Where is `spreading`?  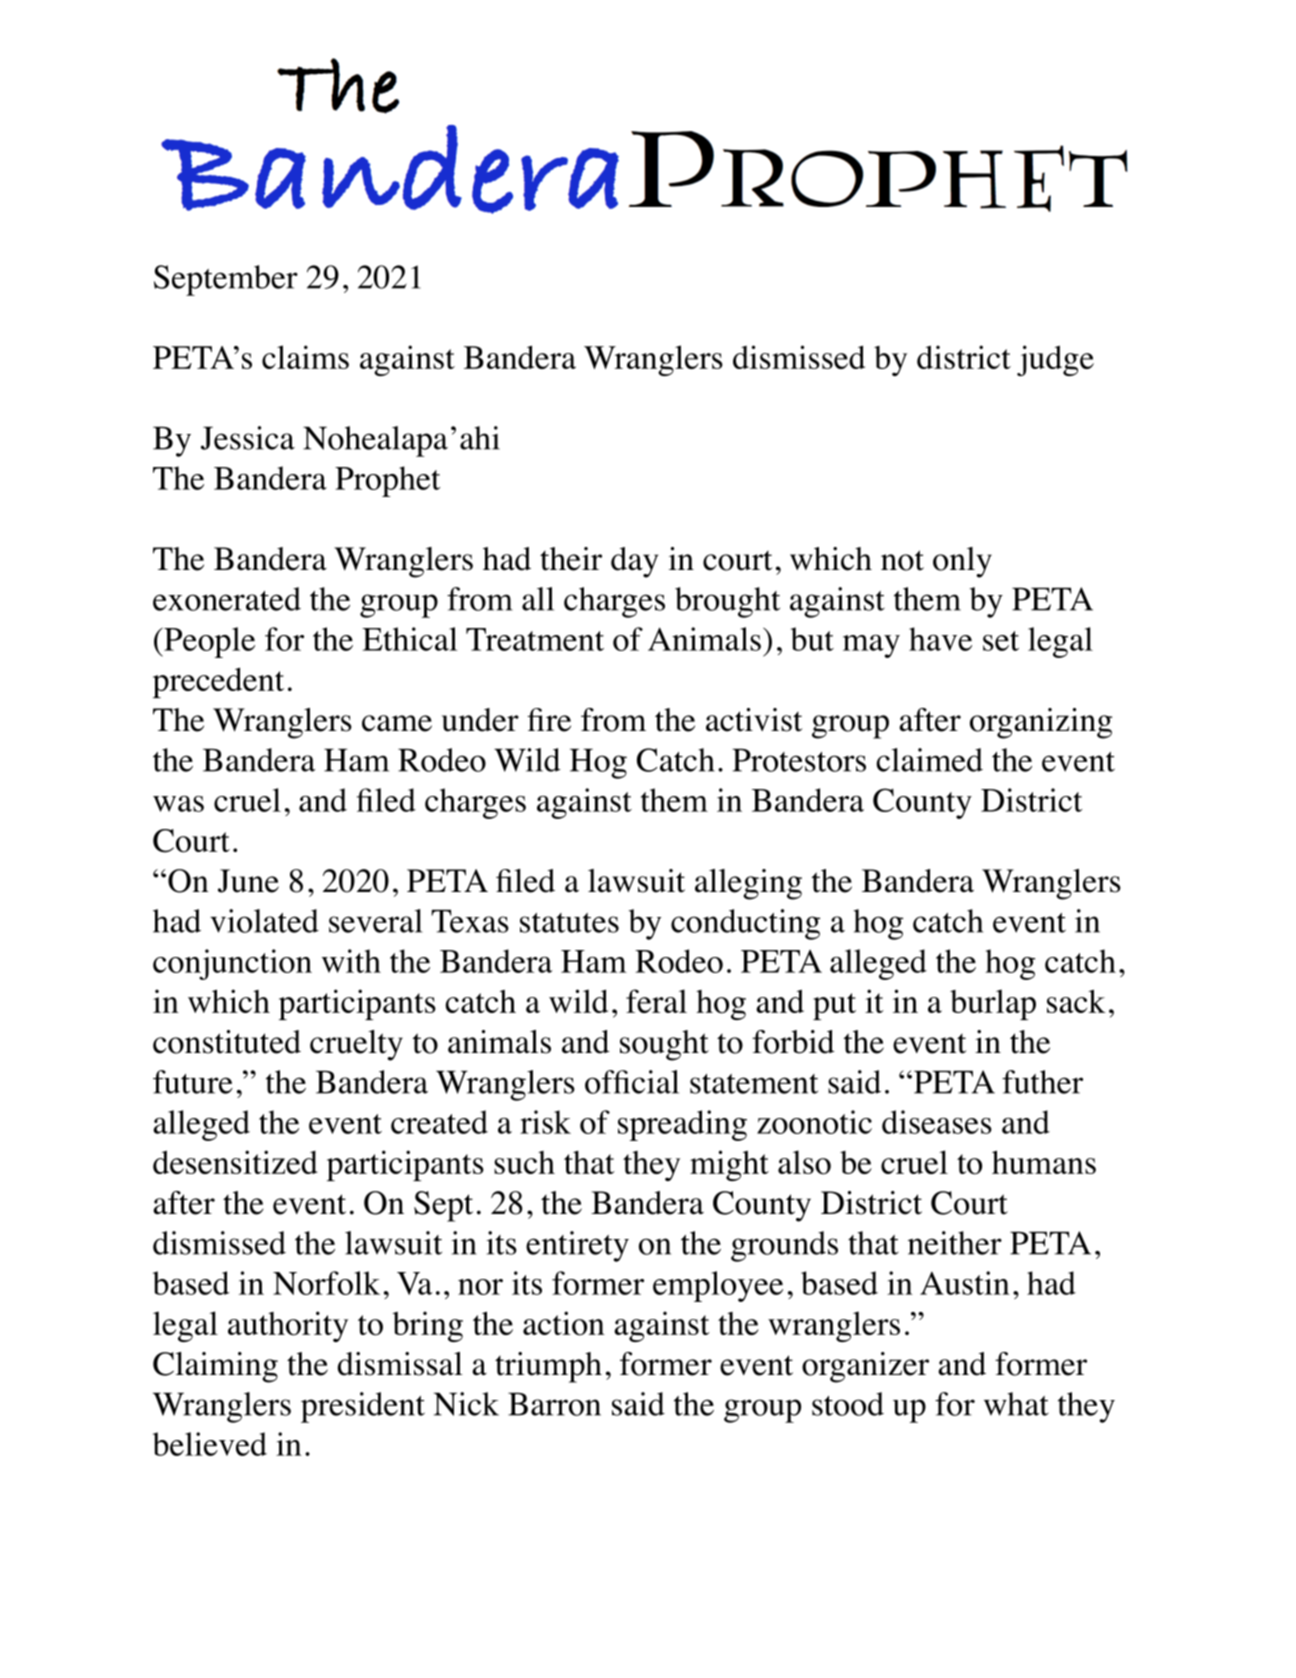
spreading is located at coordinates (682, 1125).
